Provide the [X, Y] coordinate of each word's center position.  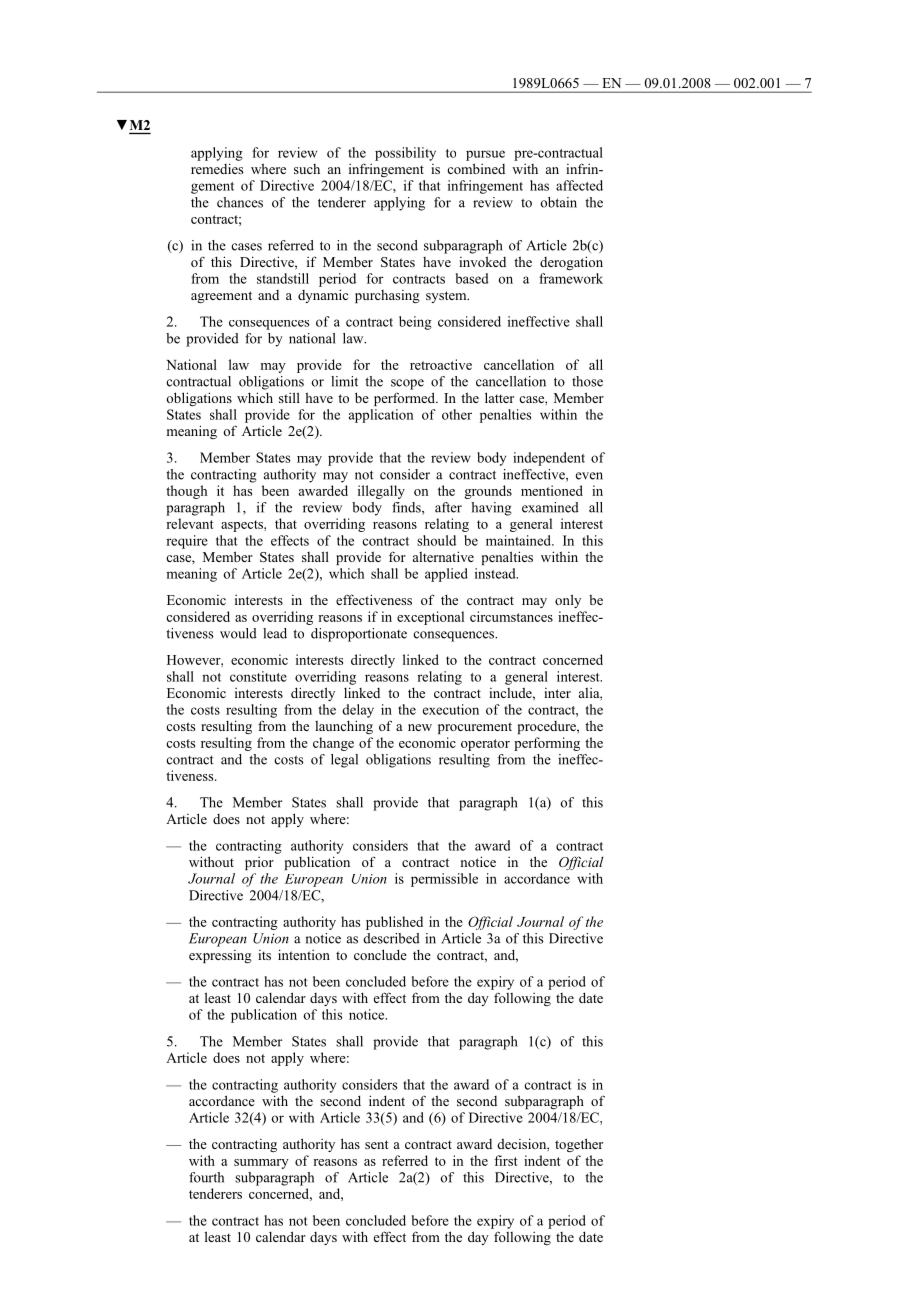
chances [240, 202]
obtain [559, 202]
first [506, 1160]
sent [377, 1144]
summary [261, 1164]
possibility [405, 154]
